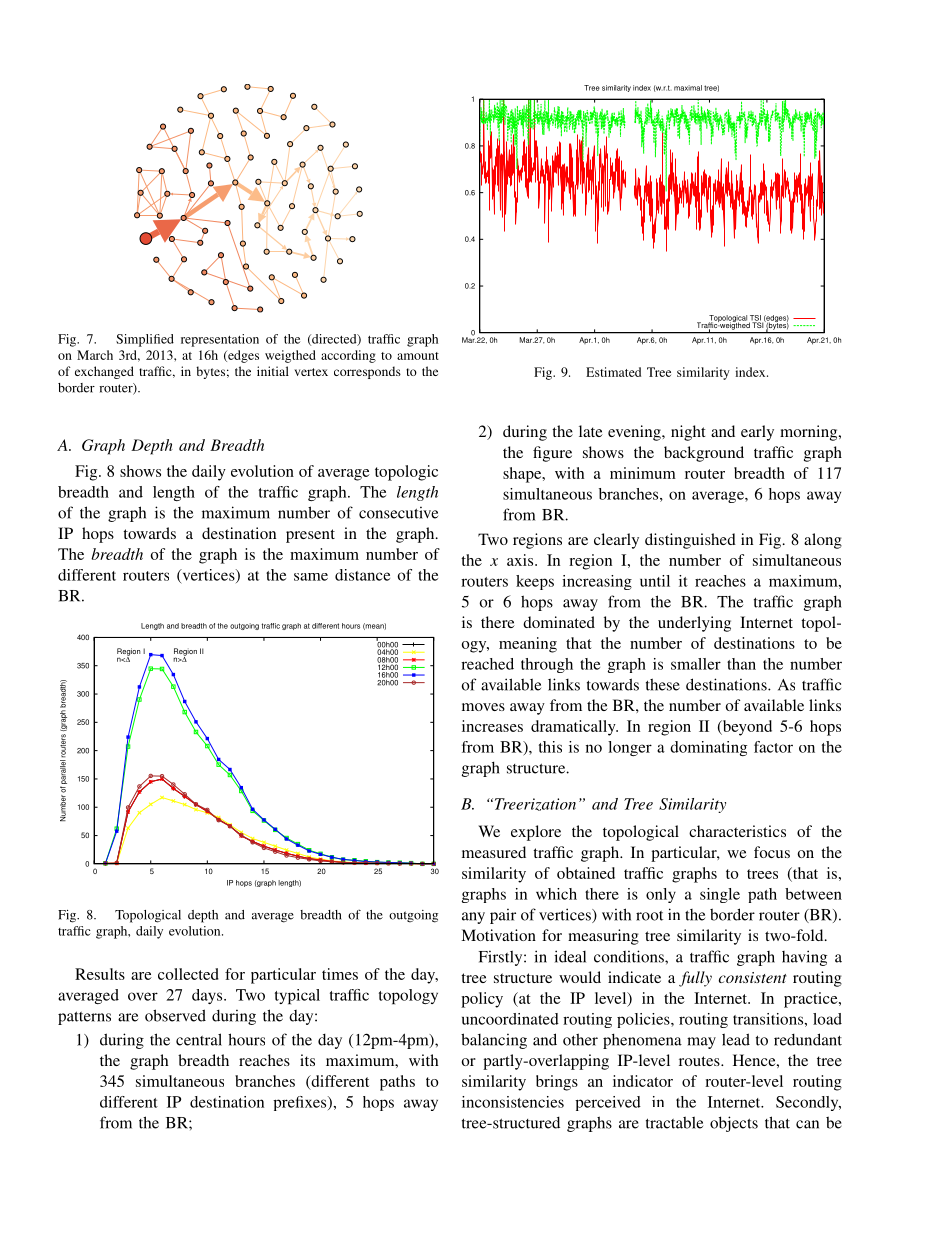 This screenshot has width=952, height=1233. Describe the element at coordinates (690, 541) in the screenshot. I see `distinguished` at that location.
